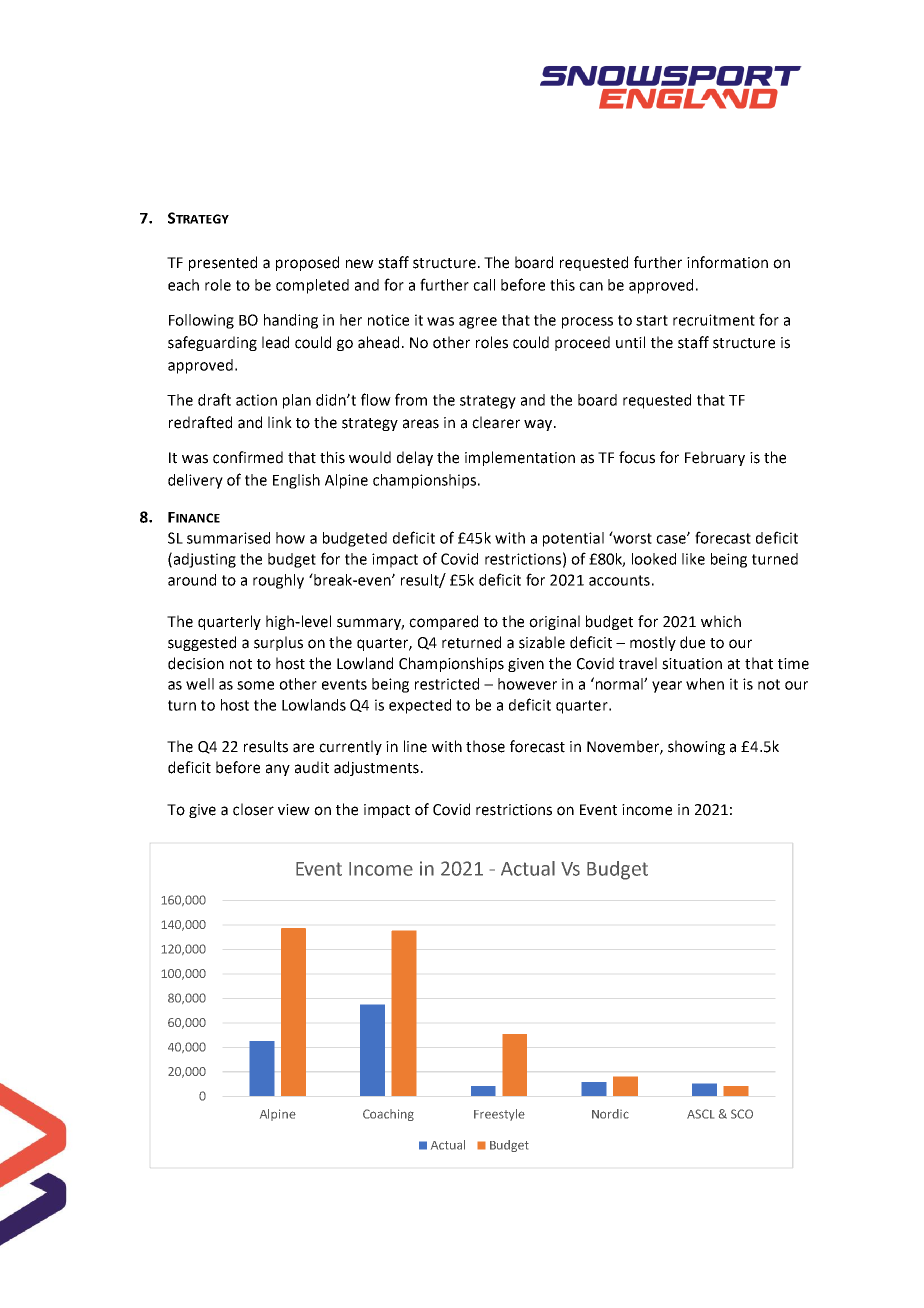 The width and height of the document is (924, 1308). What do you see at coordinates (484, 285) in the document?
I see `call` at bounding box center [484, 285].
